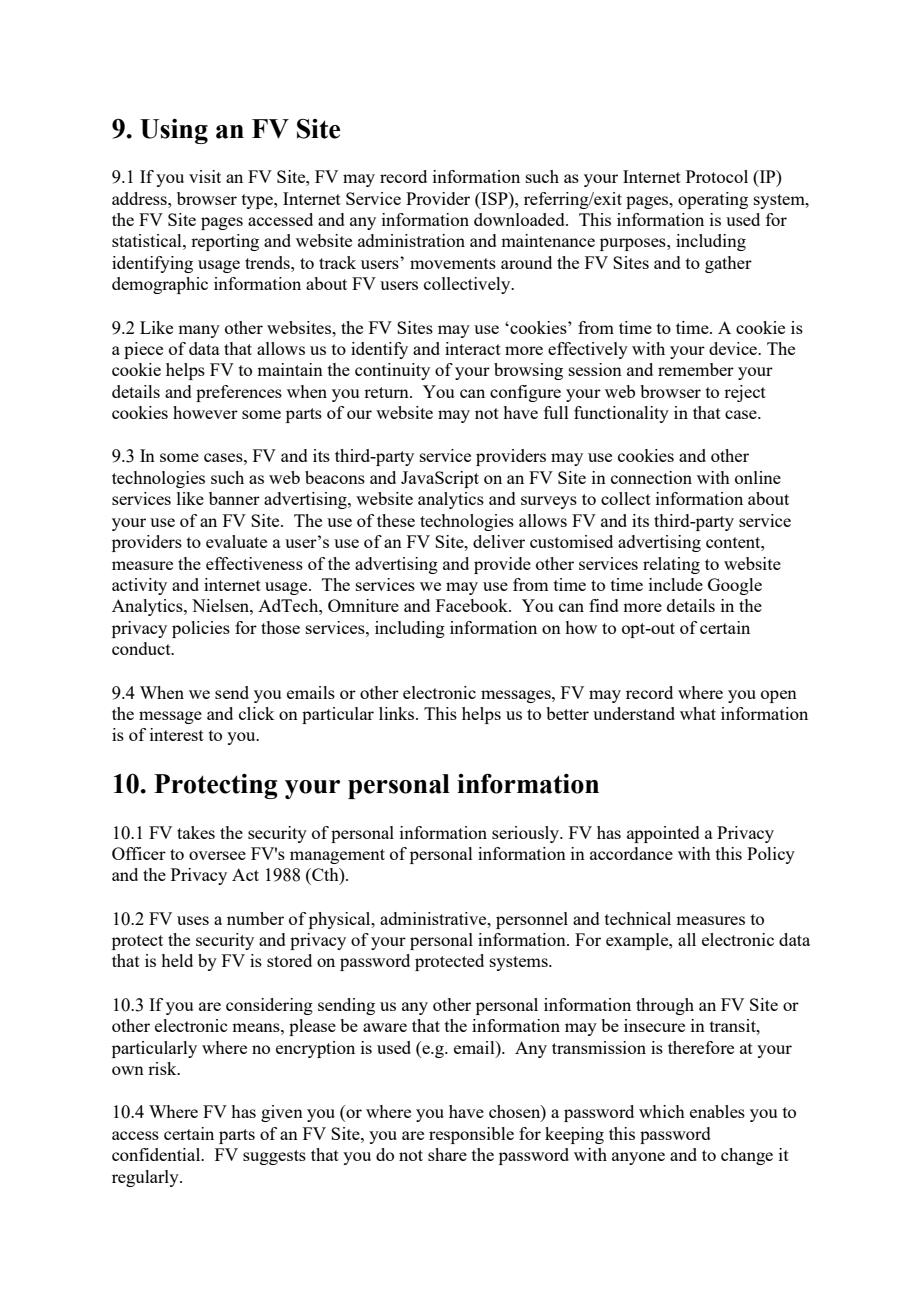 This screenshot has height=1308, width=924. Describe the element at coordinates (651, 477) in the screenshot. I see `connection` at that location.
